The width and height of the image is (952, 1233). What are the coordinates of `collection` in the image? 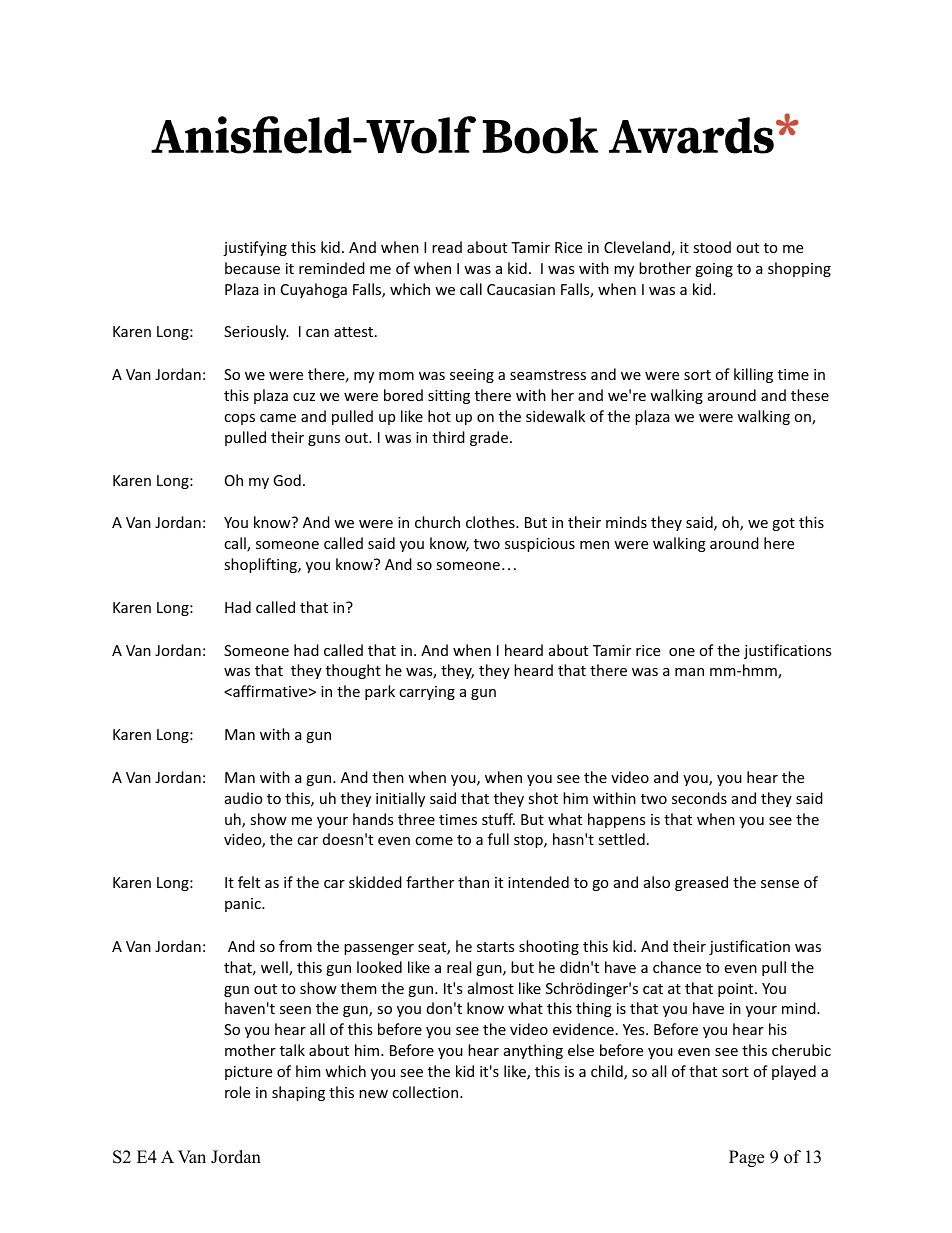 It's located at (426, 1092).
